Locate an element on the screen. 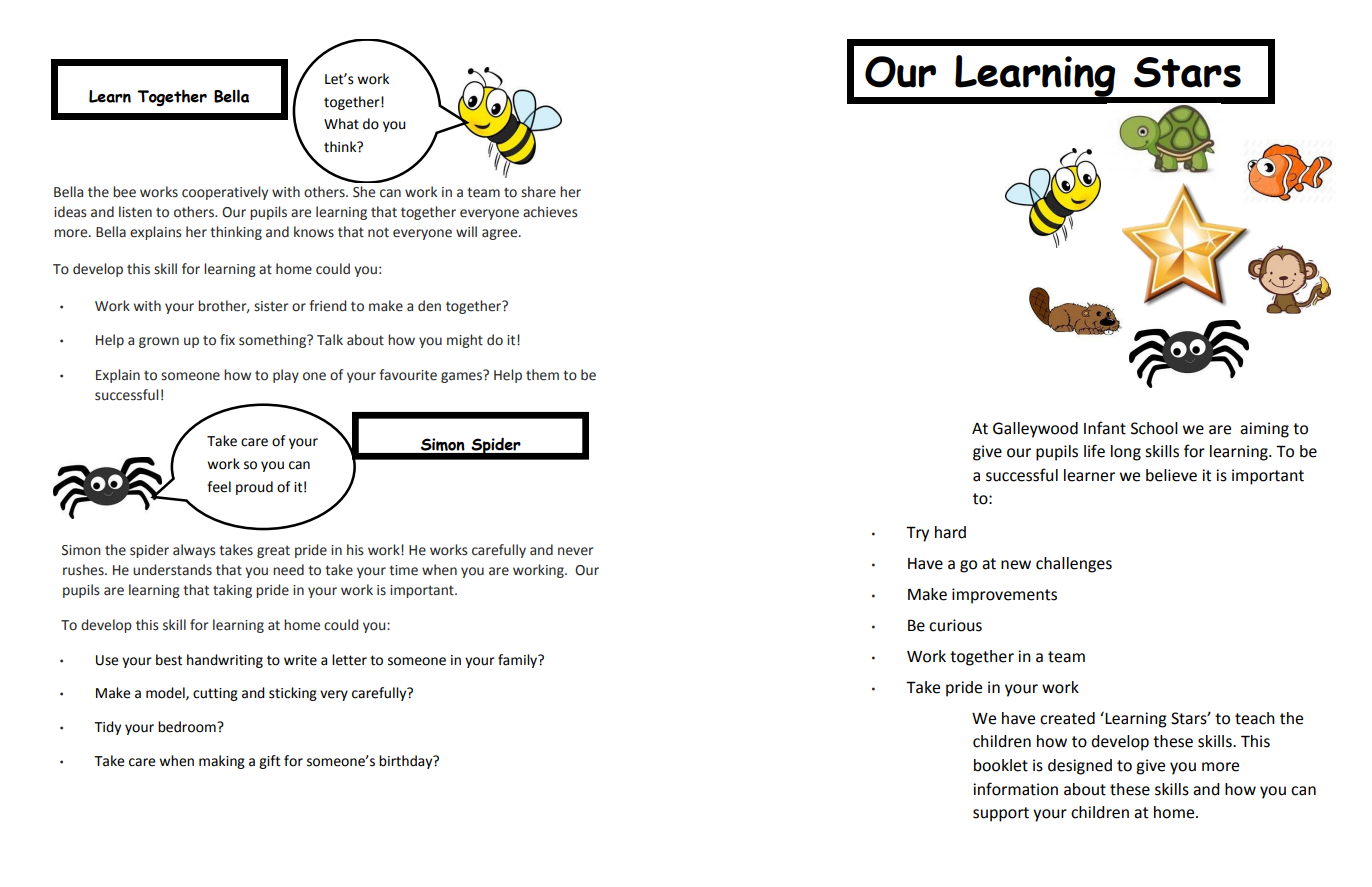 The height and width of the screenshot is (887, 1372). never is located at coordinates (575, 551).
